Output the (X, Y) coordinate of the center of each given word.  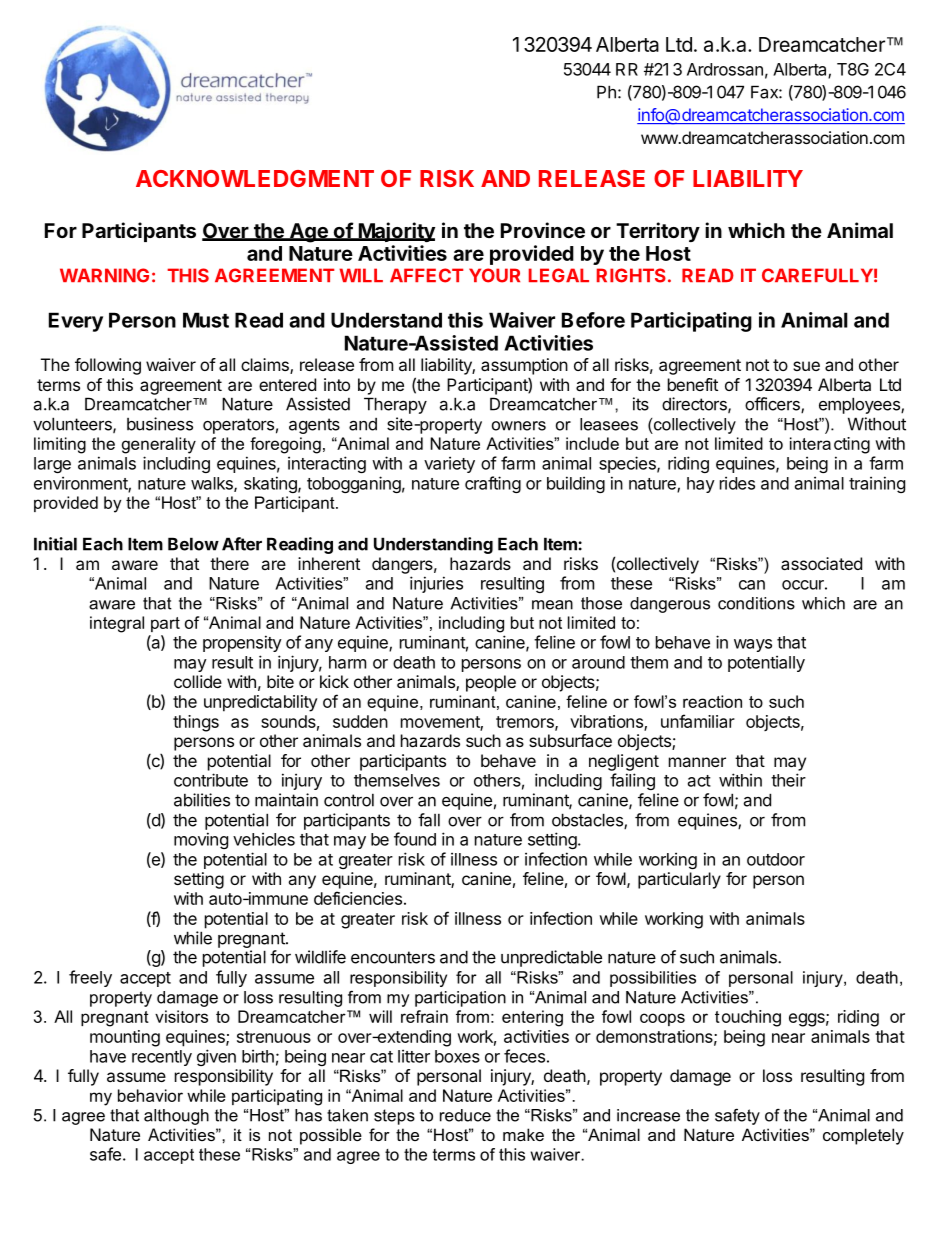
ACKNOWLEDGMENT (255, 178)
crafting (493, 484)
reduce (465, 1115)
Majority (395, 232)
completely (863, 1136)
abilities (202, 800)
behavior (150, 1095)
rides (737, 483)
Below (193, 544)
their (788, 780)
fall (429, 820)
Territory (658, 232)
